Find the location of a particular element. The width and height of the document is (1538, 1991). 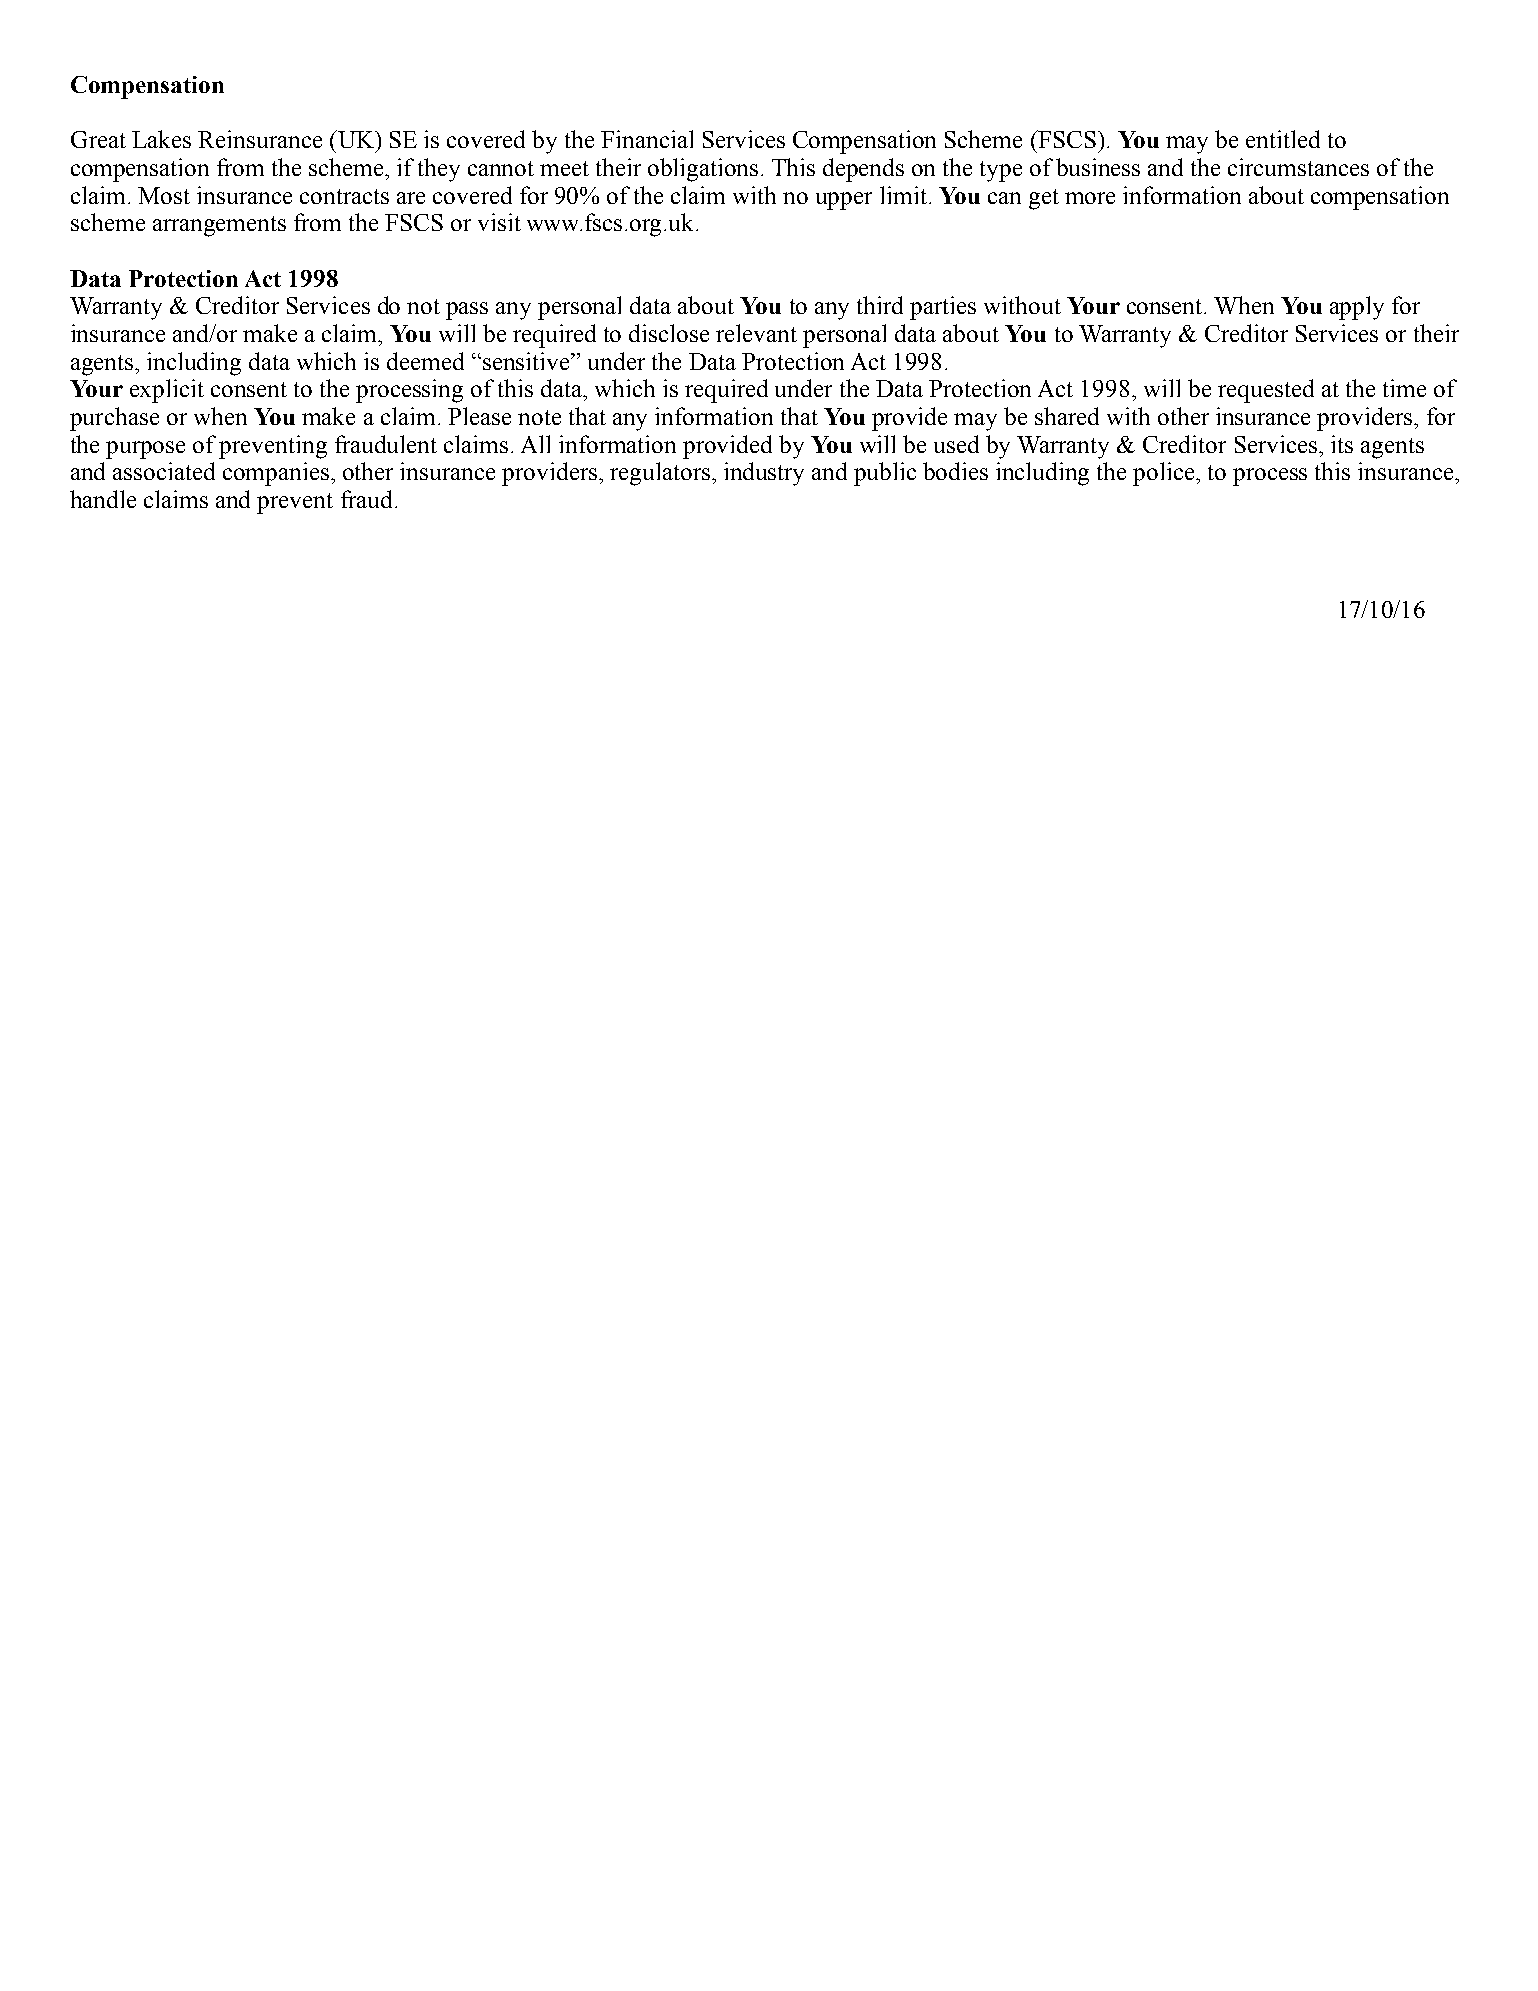

relevant is located at coordinates (756, 333).
